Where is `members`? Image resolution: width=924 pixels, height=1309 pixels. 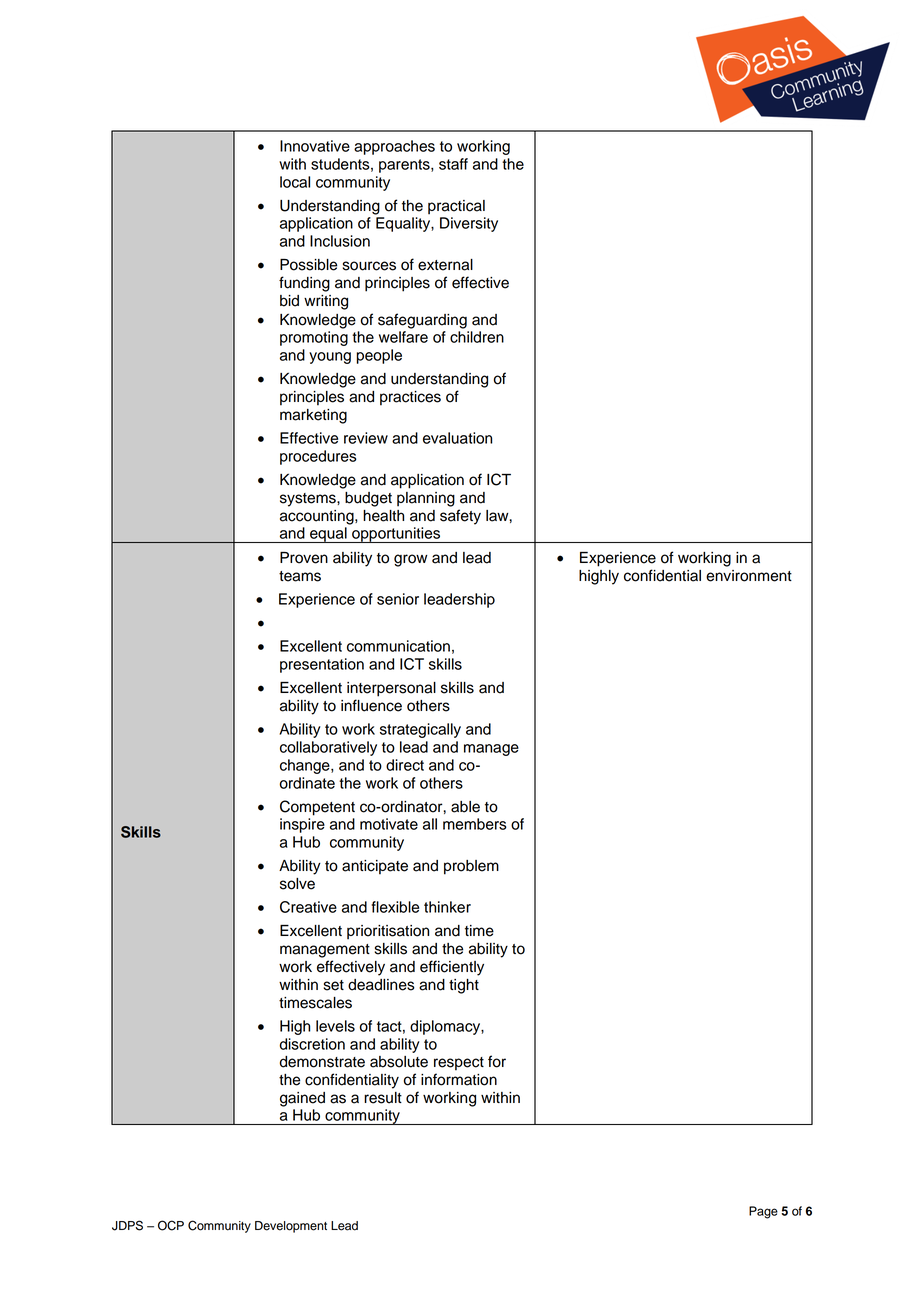
members is located at coordinates (475, 824).
